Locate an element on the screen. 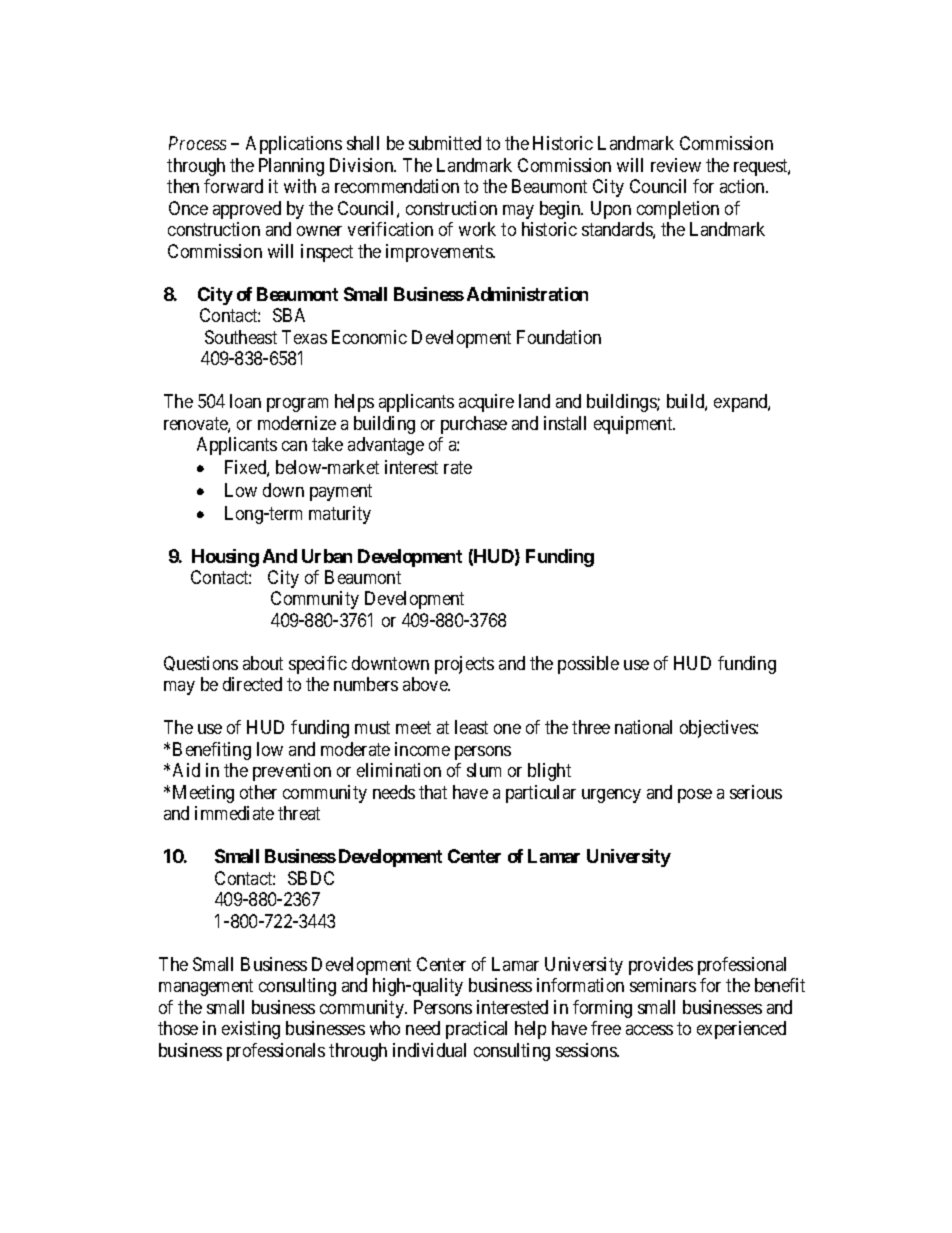  submitted is located at coordinates (445, 143).
